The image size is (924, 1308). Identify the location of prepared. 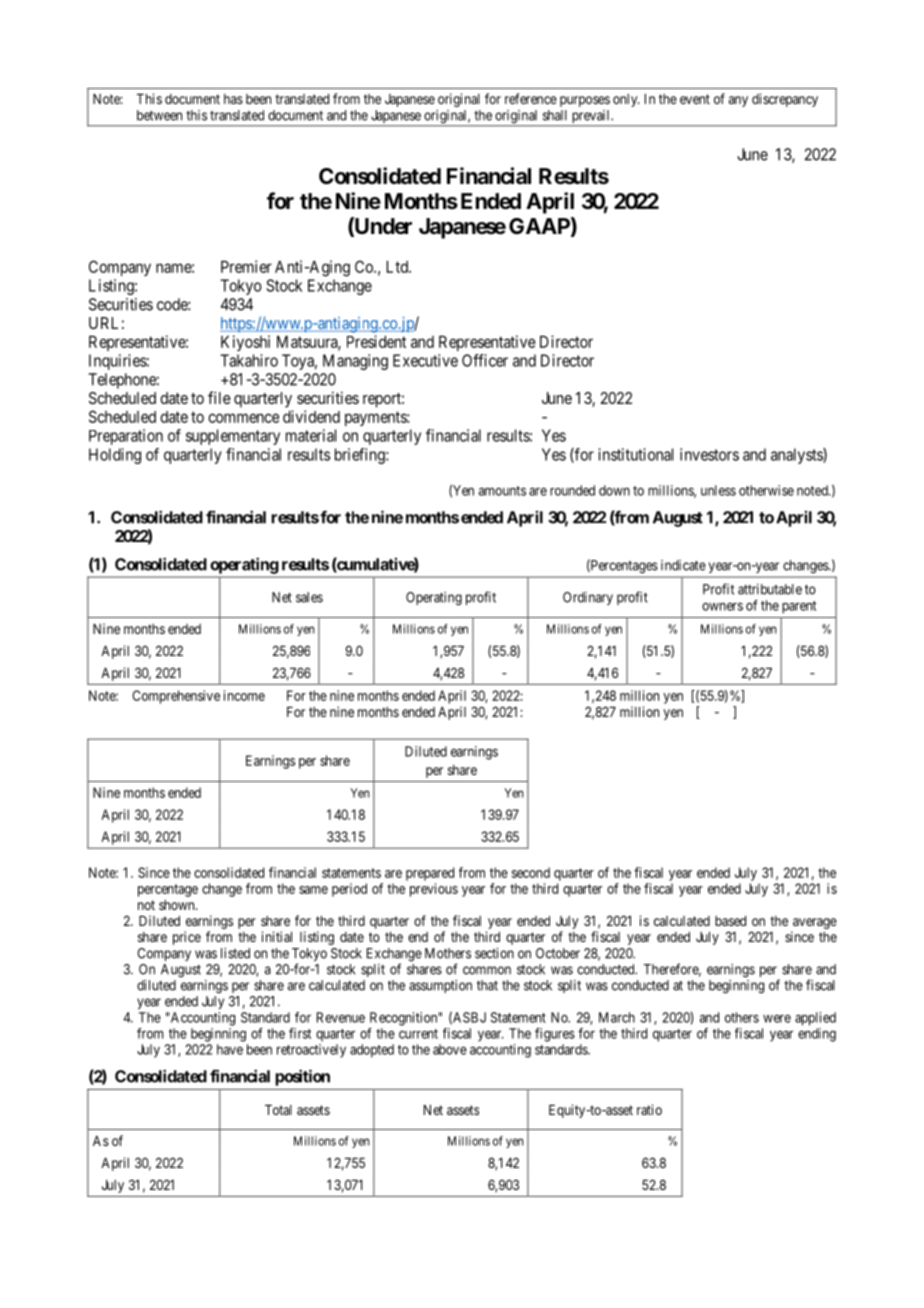
(430, 874).
